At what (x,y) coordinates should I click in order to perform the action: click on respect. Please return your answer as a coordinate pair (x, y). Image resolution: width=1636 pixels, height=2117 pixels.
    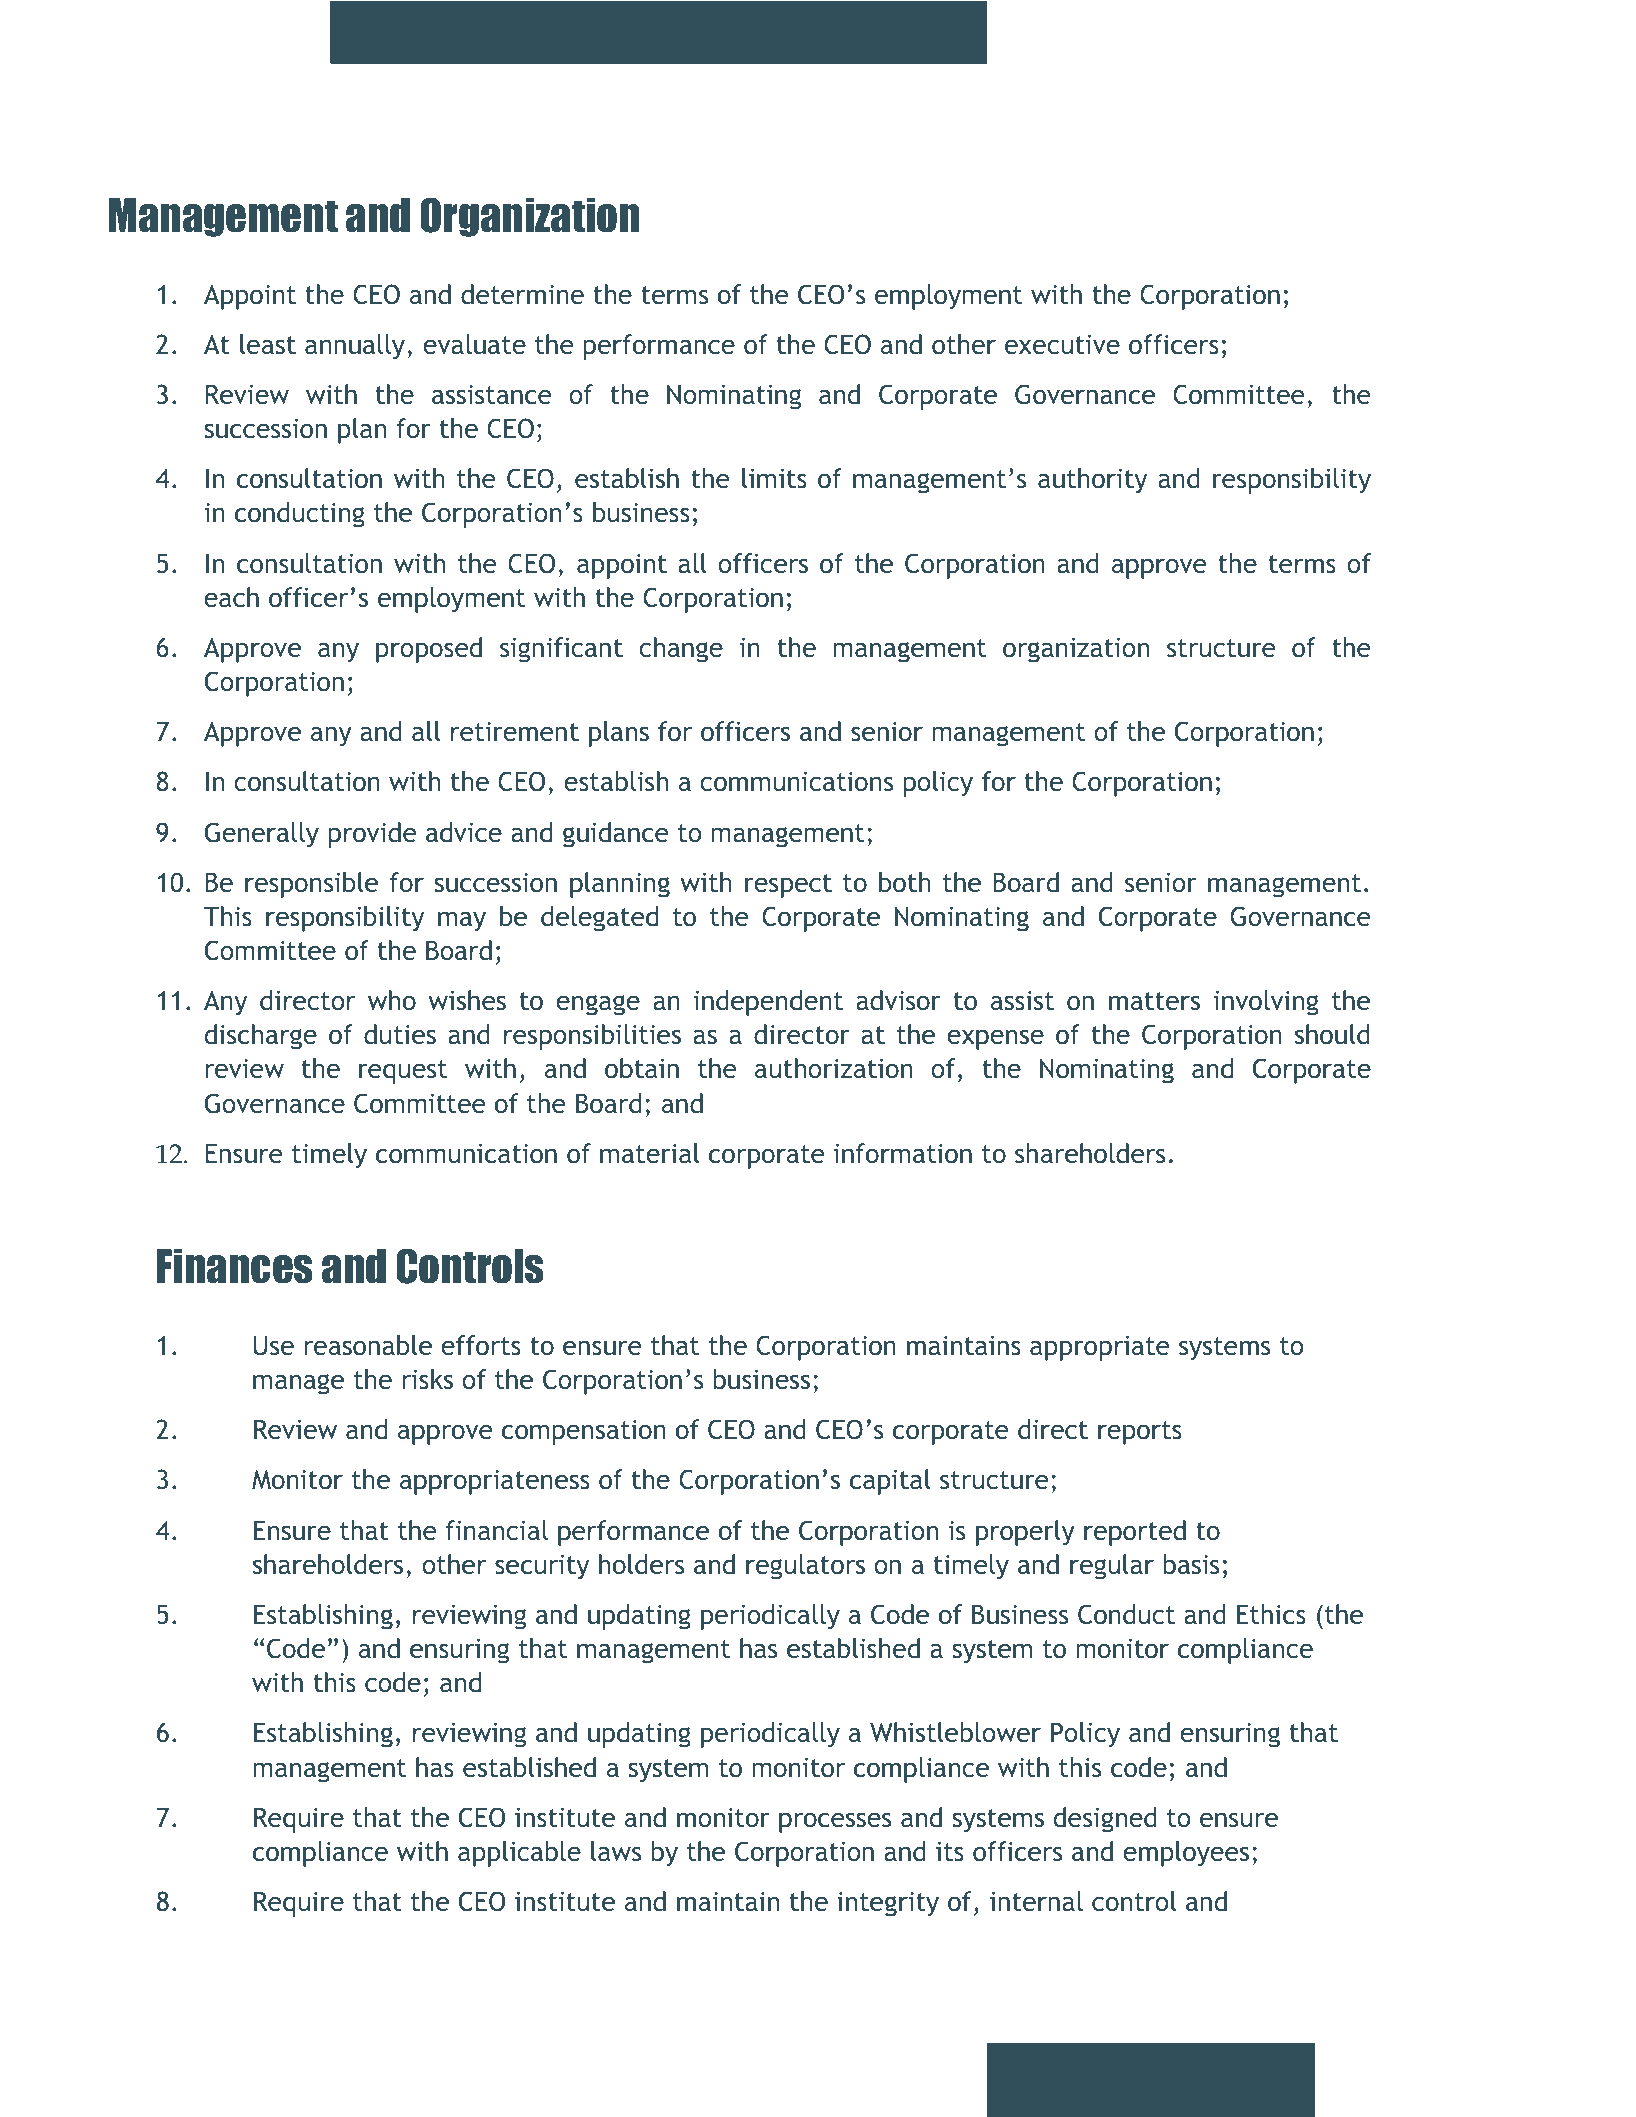
    Looking at the image, I should click on (788, 886).
